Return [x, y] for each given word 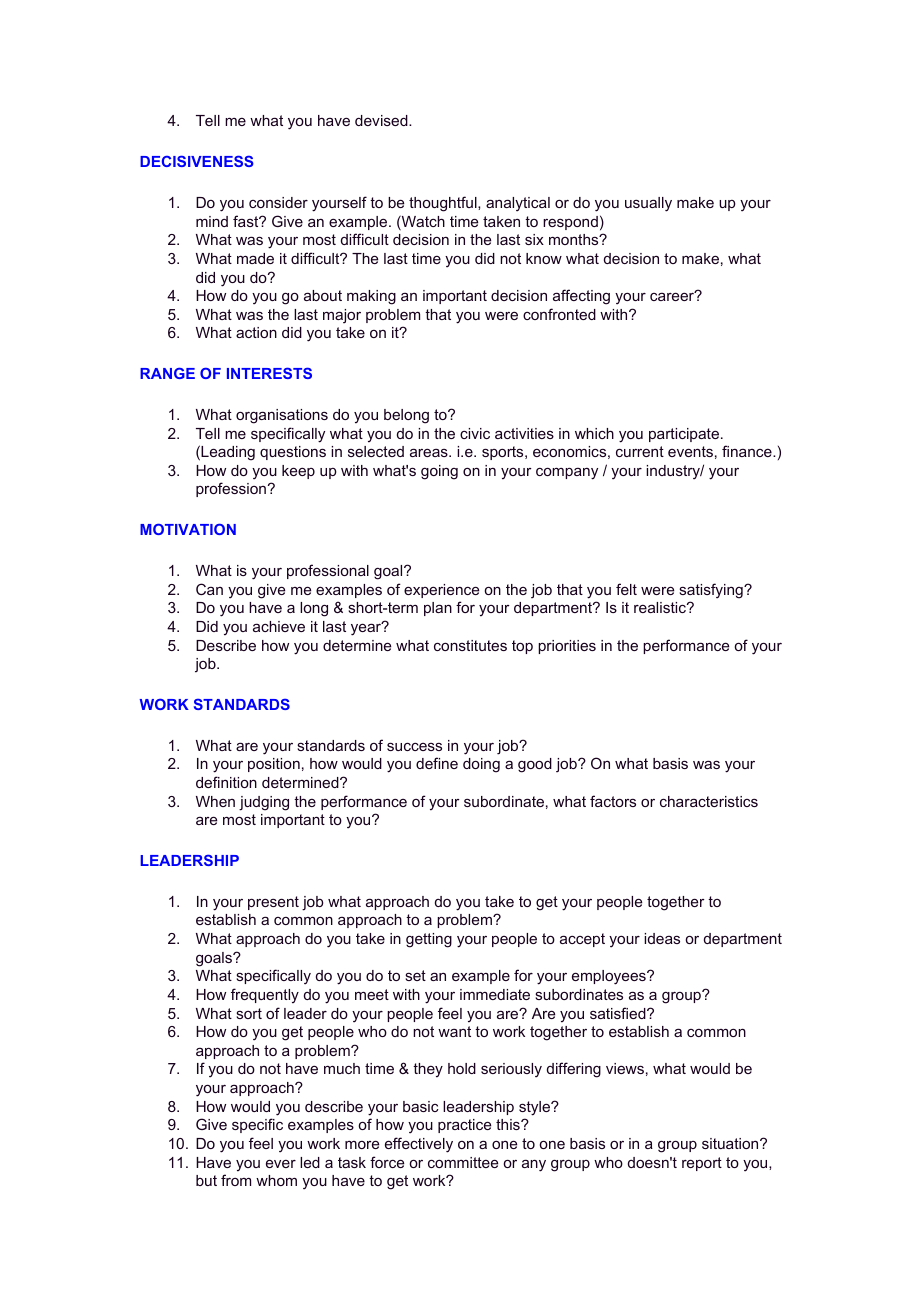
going [439, 472]
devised [382, 120]
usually [648, 204]
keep [298, 472]
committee [463, 1162]
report [702, 1164]
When [215, 801]
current [640, 451]
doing [481, 765]
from [236, 1180]
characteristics [709, 801]
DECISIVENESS [197, 161]
